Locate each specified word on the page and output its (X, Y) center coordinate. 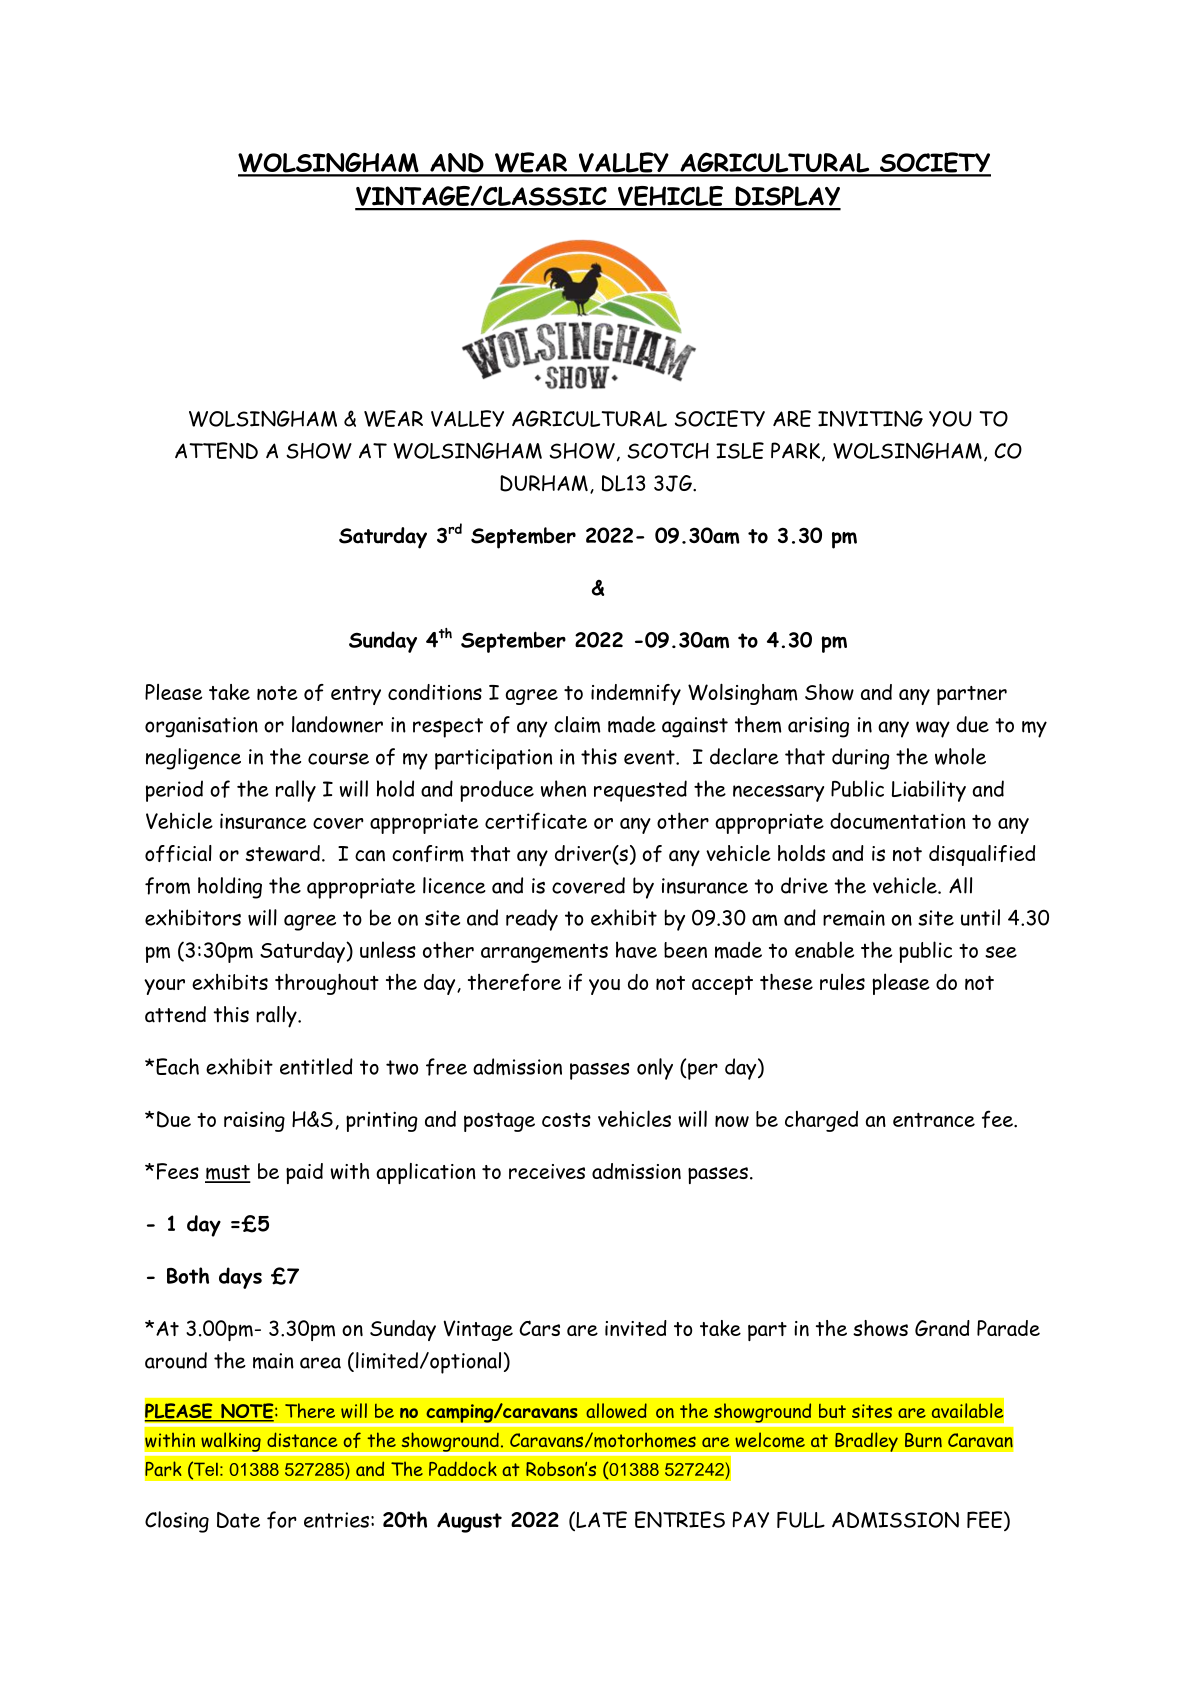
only (655, 1069)
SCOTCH (668, 451)
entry (356, 695)
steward (282, 853)
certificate (536, 821)
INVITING (870, 418)
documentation (898, 821)
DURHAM (544, 483)
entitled (316, 1066)
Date (238, 1520)
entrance (934, 1119)
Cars (539, 1328)
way (933, 729)
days (240, 1278)
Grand (942, 1328)
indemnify (636, 694)
